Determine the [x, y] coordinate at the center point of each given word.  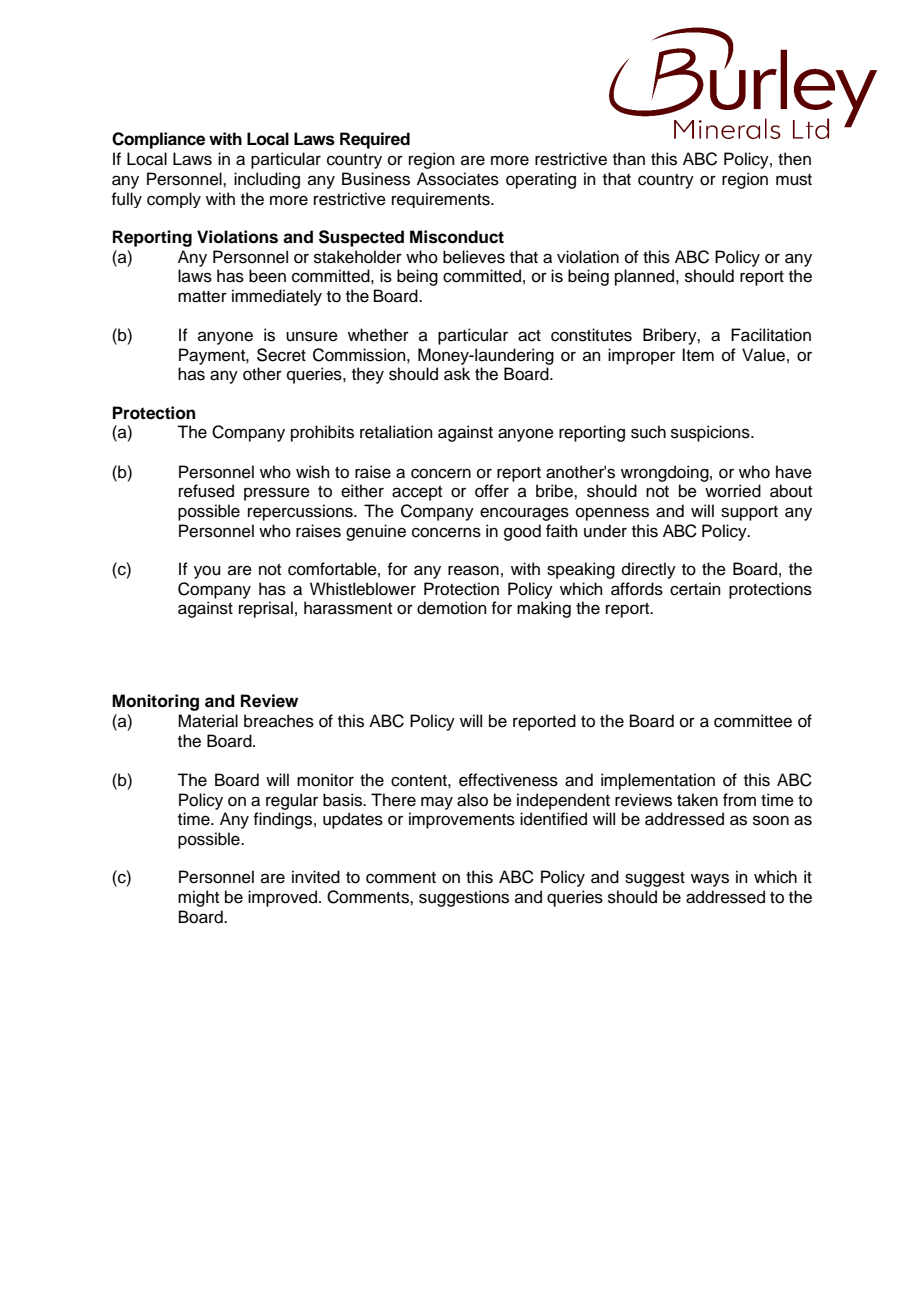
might [198, 898]
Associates [458, 179]
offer [492, 491]
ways [710, 880]
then [794, 159]
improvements [462, 820]
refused [206, 491]
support [749, 513]
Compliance [158, 140]
